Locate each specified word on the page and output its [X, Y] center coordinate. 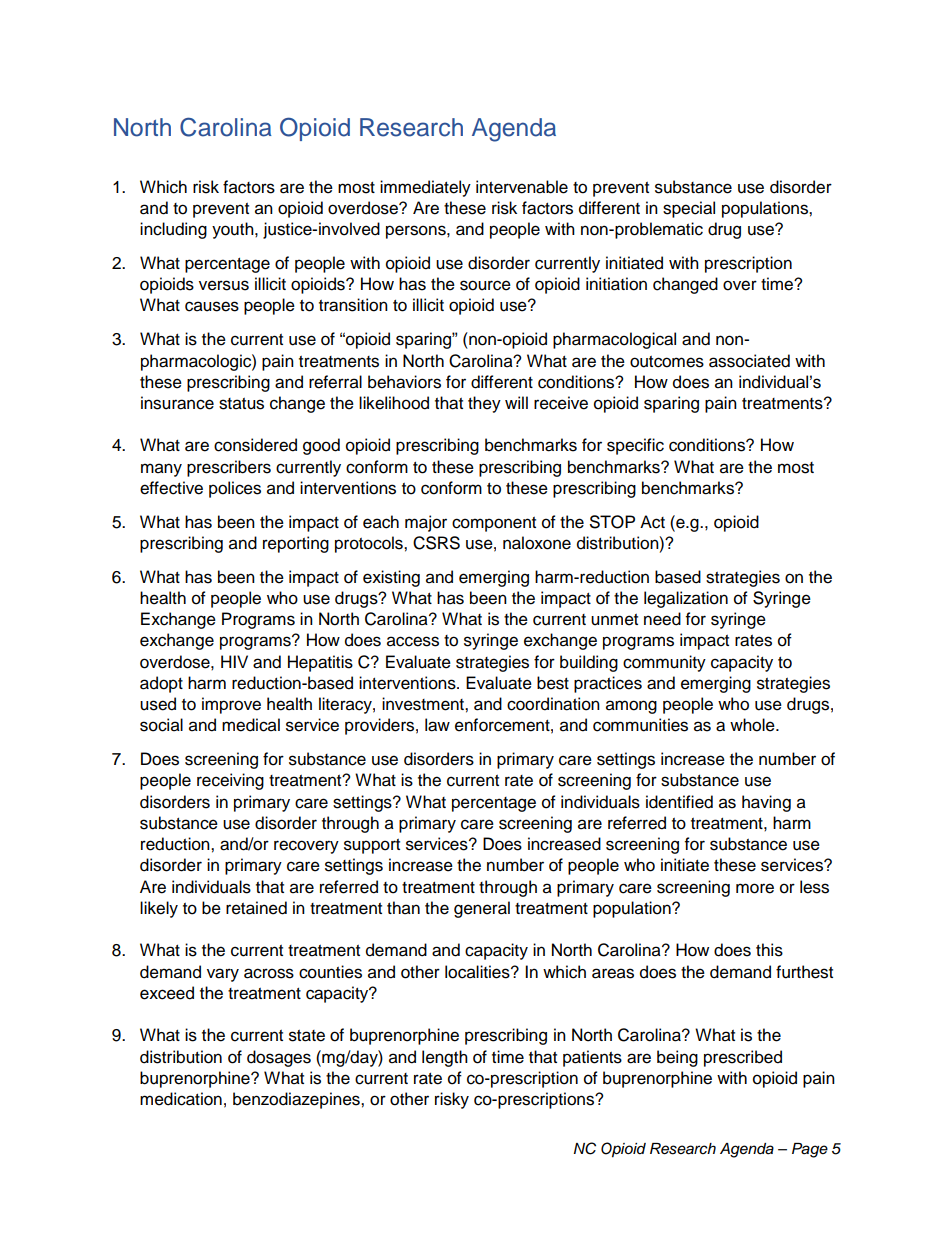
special [689, 209]
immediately [425, 188]
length [445, 1058]
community [664, 663]
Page [810, 1150]
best [553, 683]
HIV [234, 661]
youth [234, 230]
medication [181, 1099]
